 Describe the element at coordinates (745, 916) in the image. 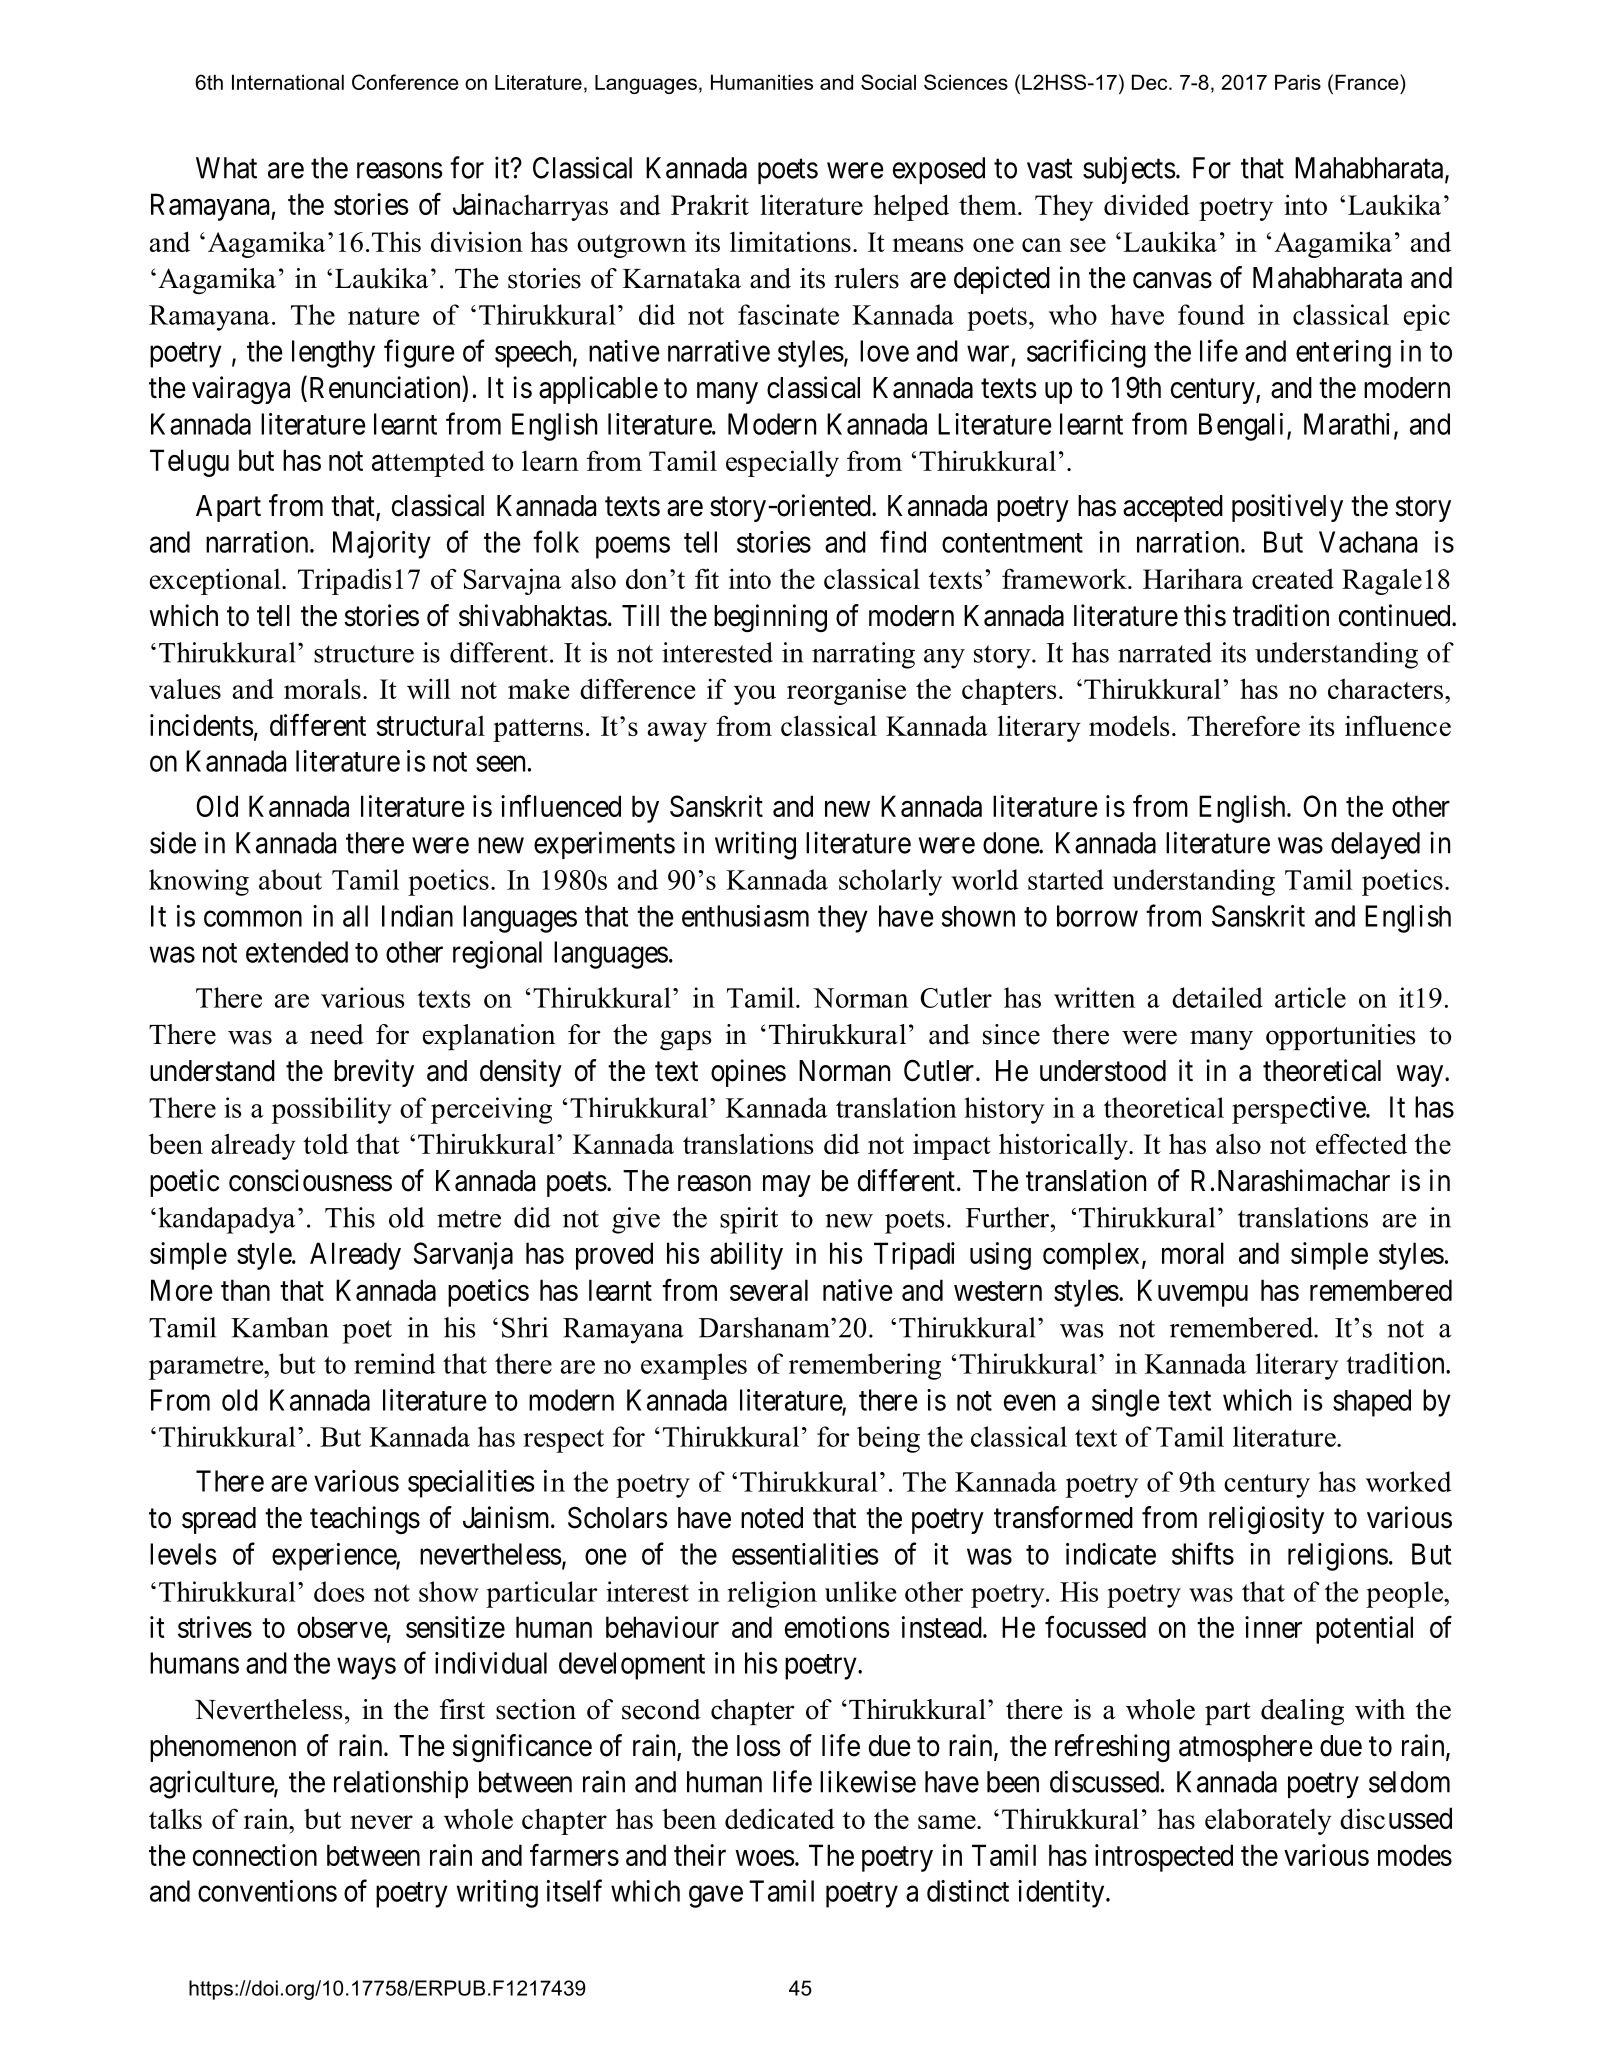

I see `enthusiasm` at that location.
